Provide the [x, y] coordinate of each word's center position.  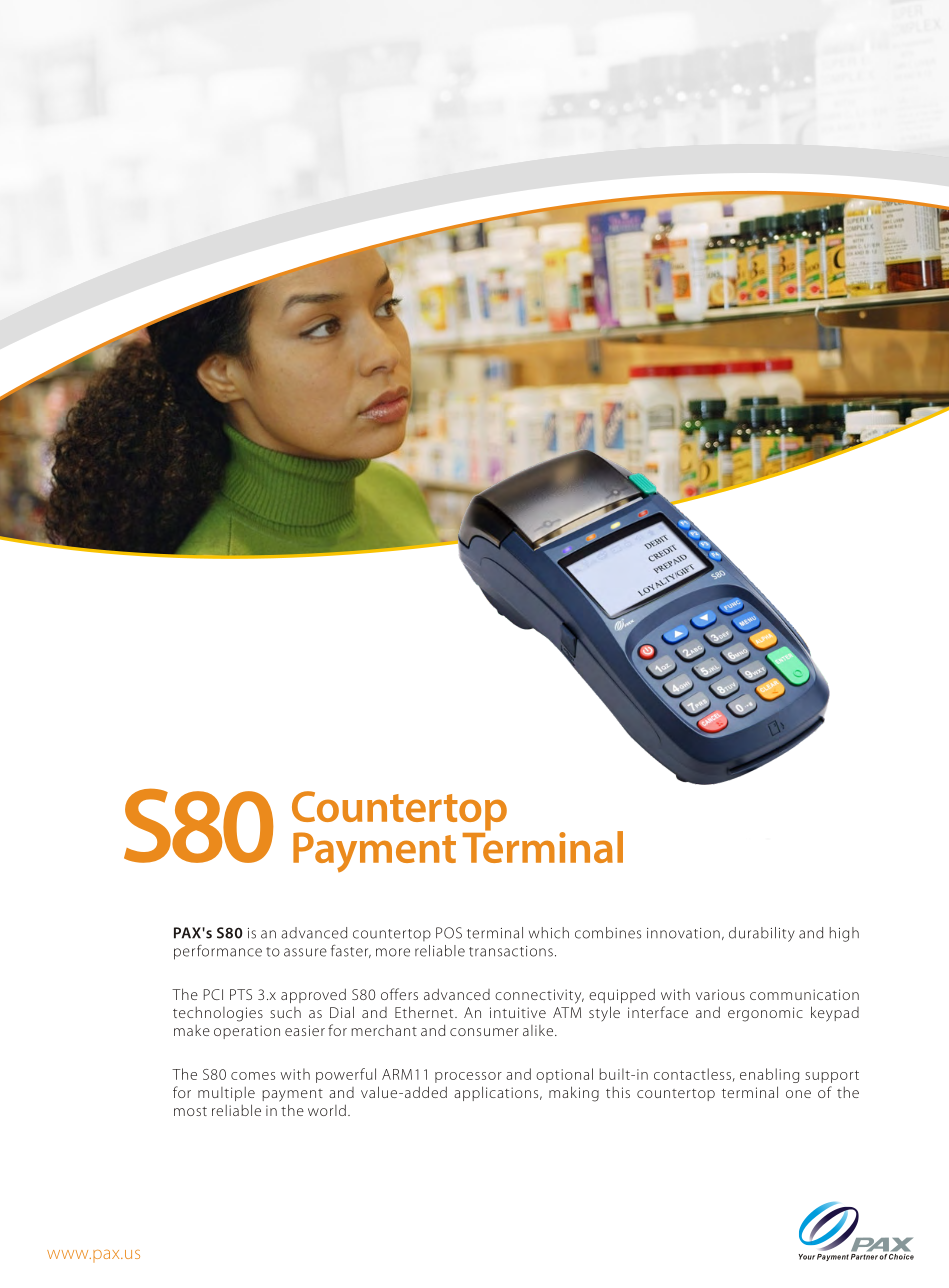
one [798, 1094]
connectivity [539, 996]
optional [564, 1075]
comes [253, 1076]
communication [804, 994]
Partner [864, 1255]
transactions [511, 951]
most [190, 1111]
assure [305, 952]
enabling [769, 1075]
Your [807, 1257]
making [574, 1094]
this [618, 1092]
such [285, 1012]
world [327, 1110]
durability [762, 934]
